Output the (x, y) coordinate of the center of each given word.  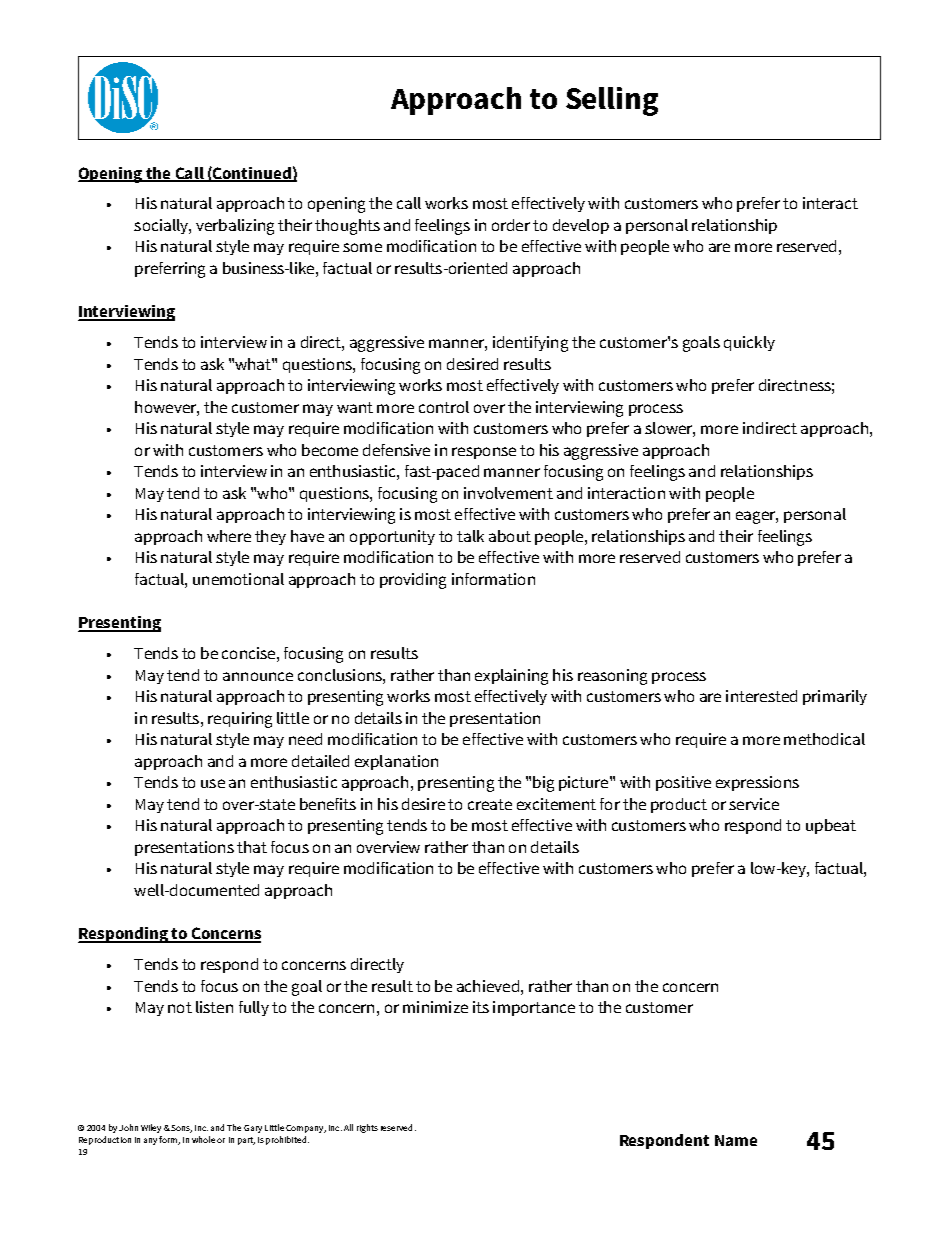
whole (203, 1139)
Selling (612, 101)
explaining (511, 677)
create (490, 804)
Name (736, 1140)
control (444, 407)
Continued (252, 174)
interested (761, 696)
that (252, 847)
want (355, 407)
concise (248, 653)
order (511, 225)
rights (367, 1128)
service (754, 804)
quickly (749, 343)
